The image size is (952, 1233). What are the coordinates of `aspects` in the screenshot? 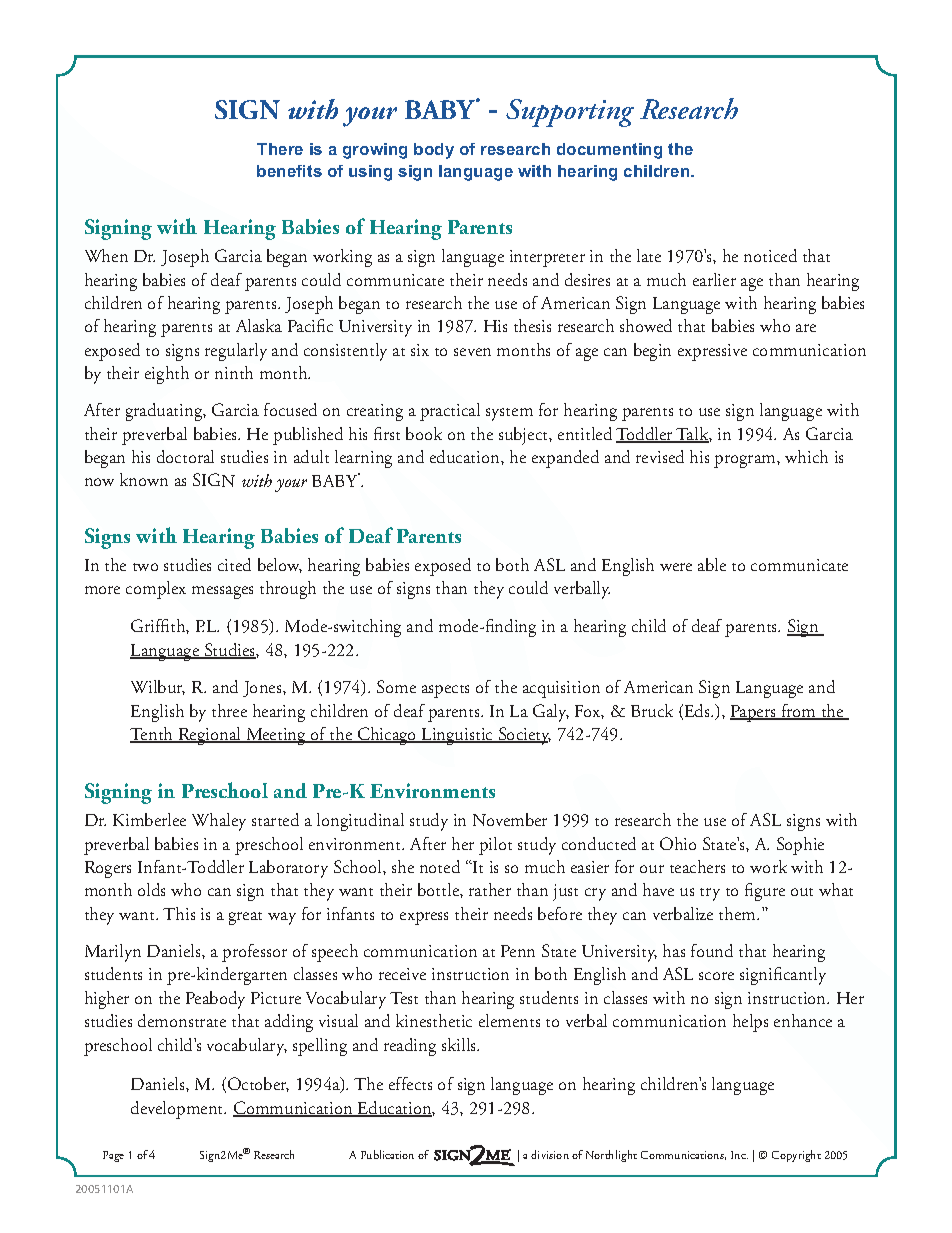 It's located at (445, 691).
